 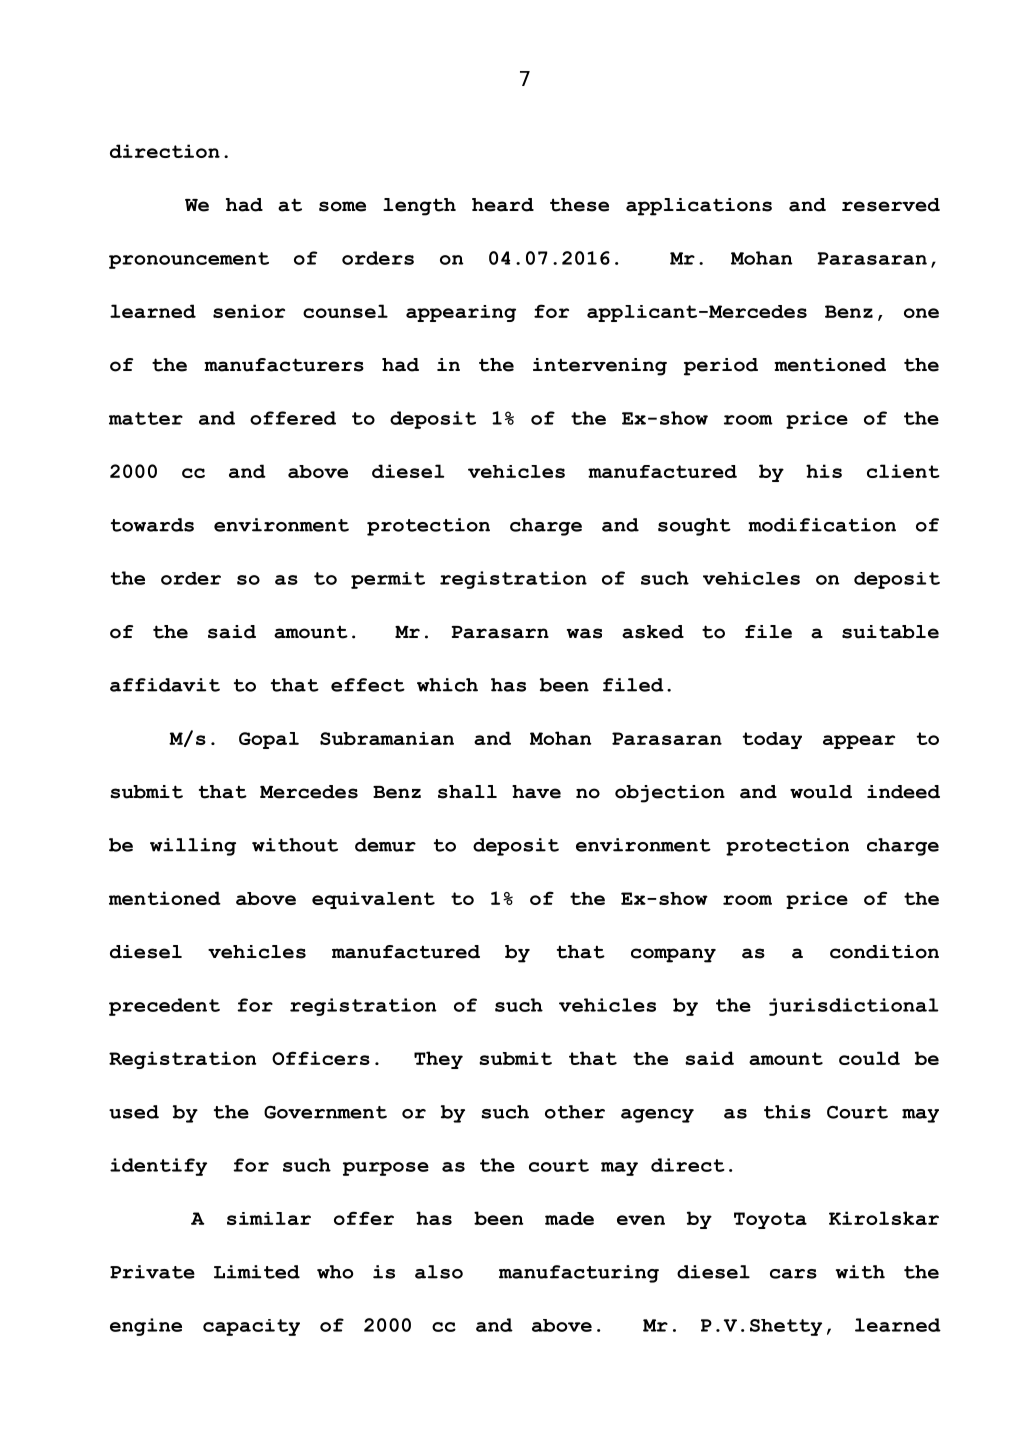 I want to click on towards, so click(x=152, y=525).
